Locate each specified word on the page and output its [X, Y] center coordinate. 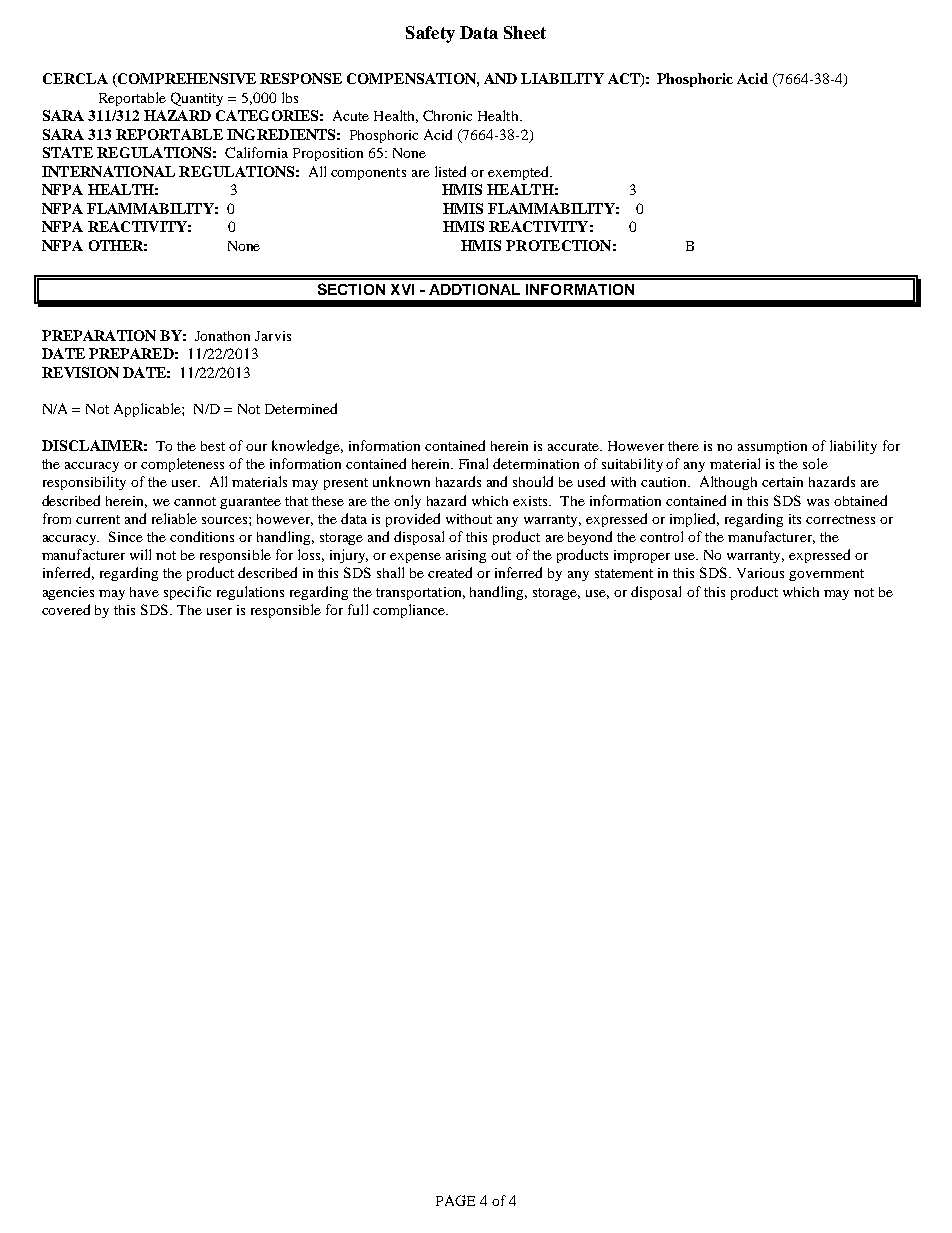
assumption [772, 447]
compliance [410, 611]
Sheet [525, 32]
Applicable [148, 410]
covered [66, 609]
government [826, 575]
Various [760, 573]
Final [473, 463]
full [358, 609]
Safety [430, 34]
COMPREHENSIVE [185, 80]
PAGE [455, 1200]
